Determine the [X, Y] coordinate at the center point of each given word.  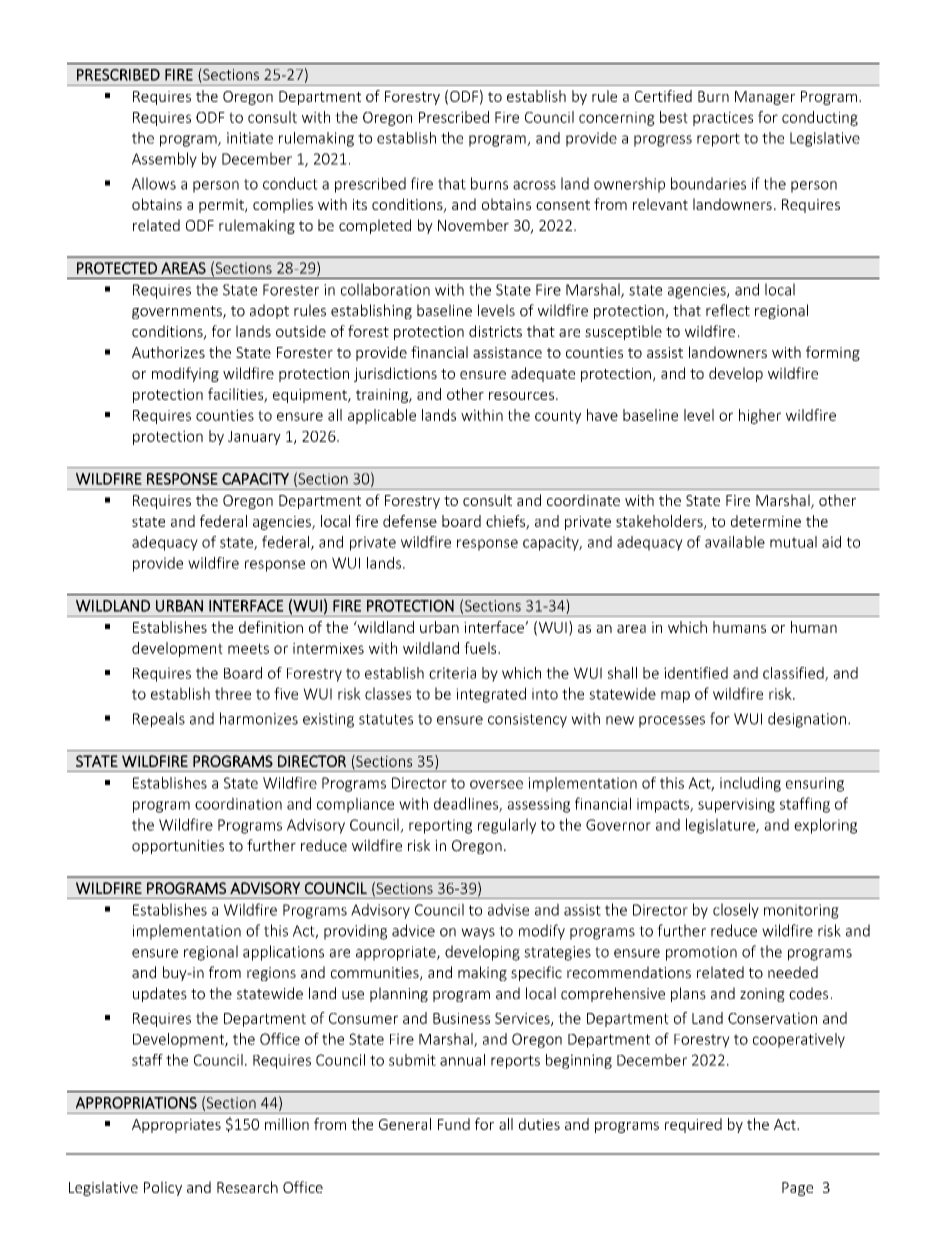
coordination [238, 803]
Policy [163, 1188]
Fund [454, 1124]
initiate [250, 138]
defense [410, 521]
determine [766, 521]
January [254, 438]
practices [723, 119]
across [534, 185]
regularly [507, 826]
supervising [736, 805]
